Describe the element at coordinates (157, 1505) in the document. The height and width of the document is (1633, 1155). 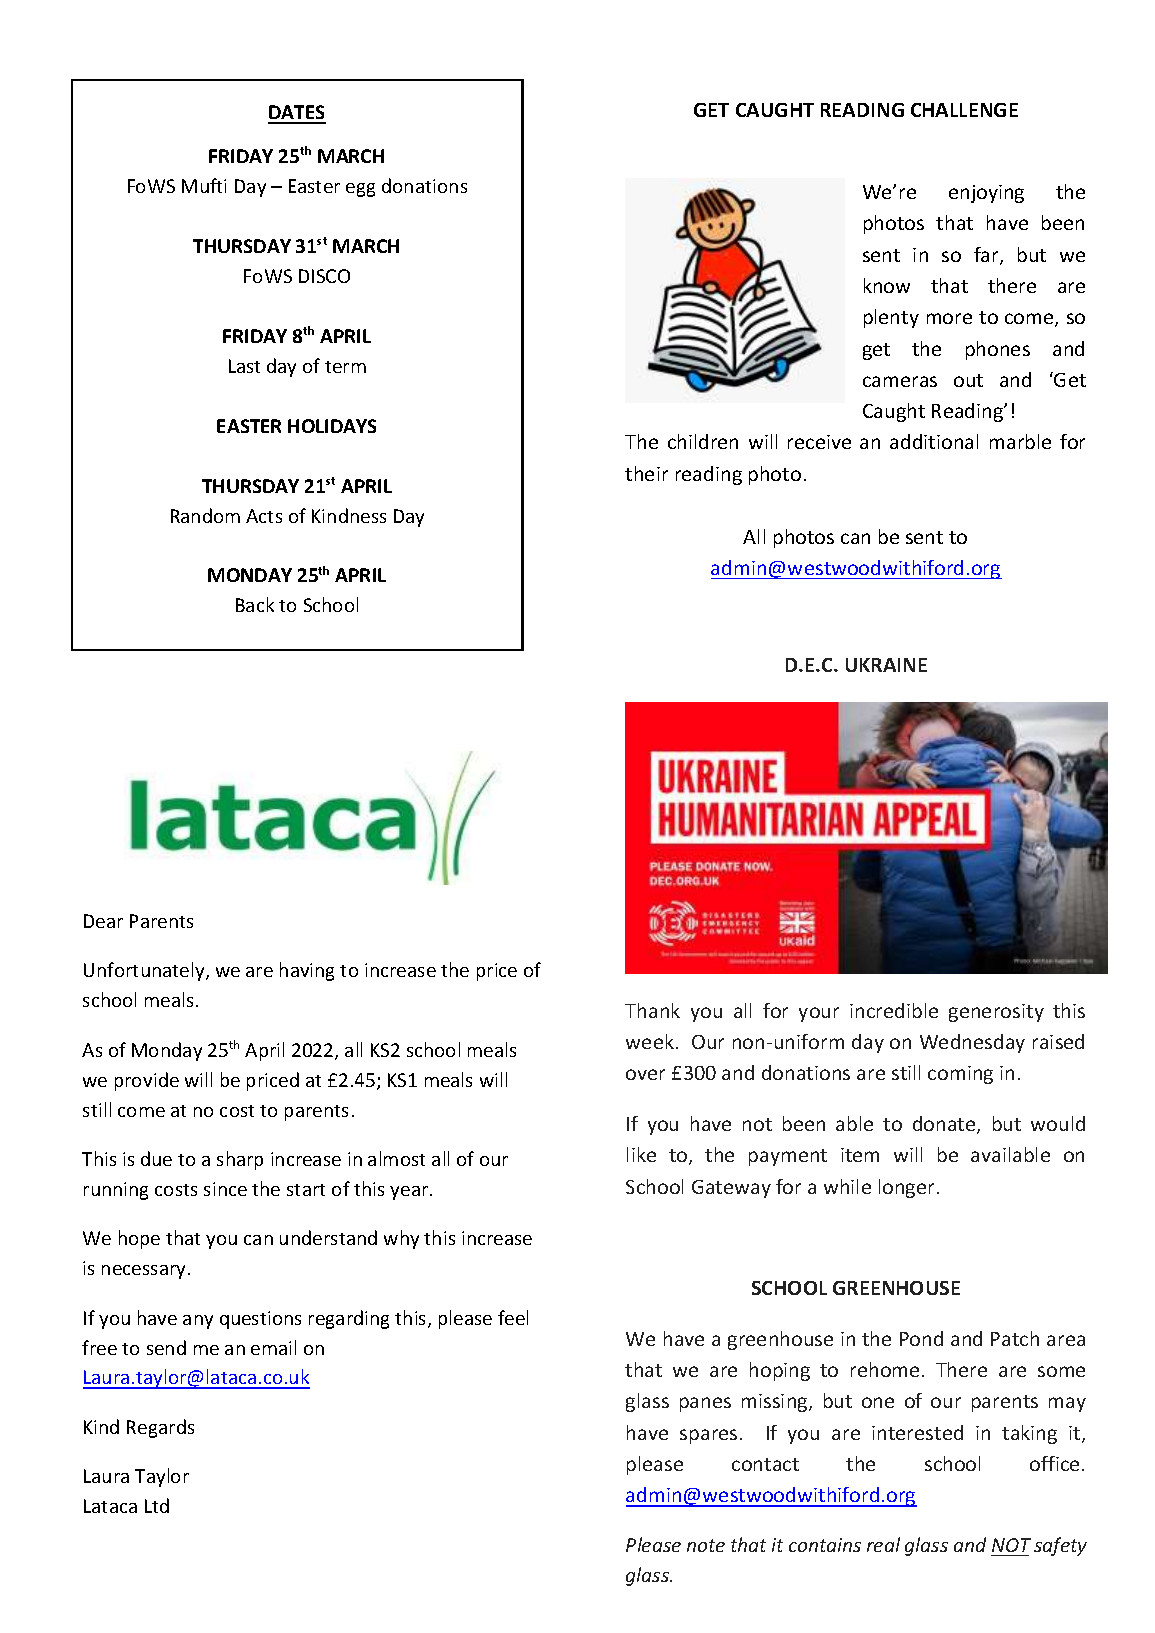
I see `Ltd` at that location.
